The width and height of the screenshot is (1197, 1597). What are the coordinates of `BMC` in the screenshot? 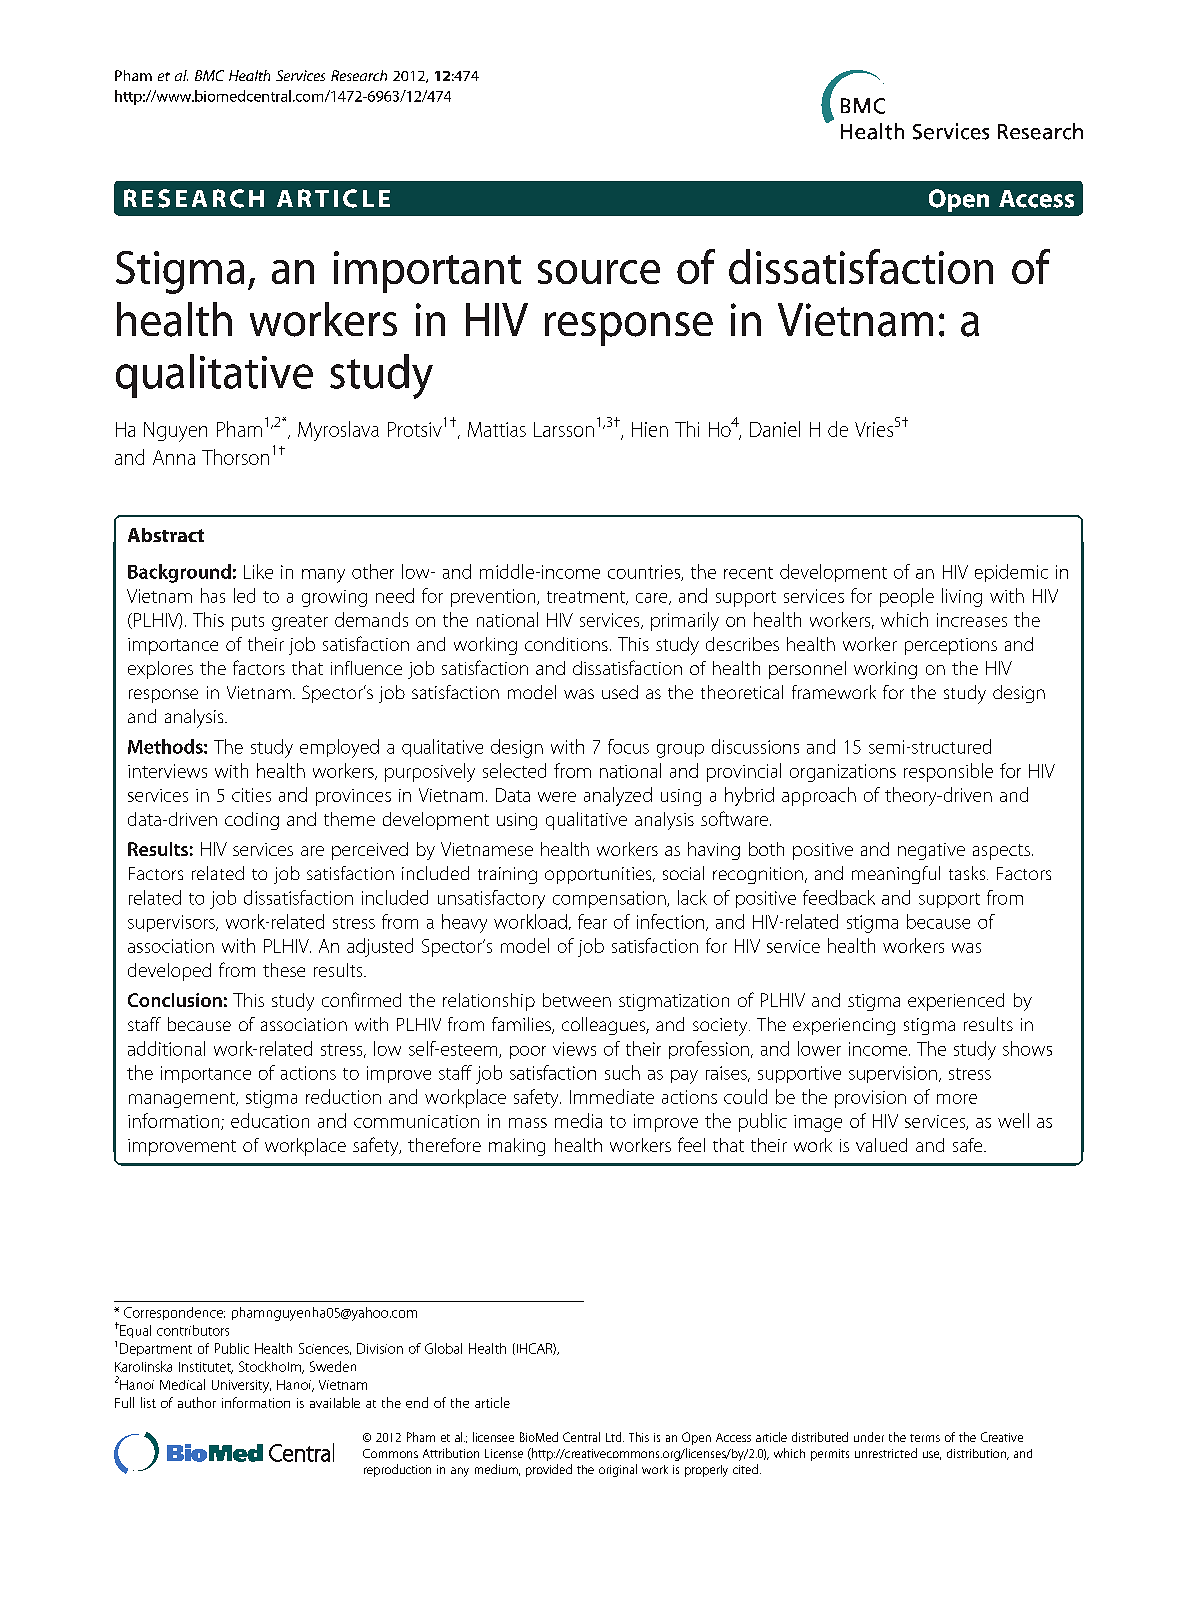 It's located at (209, 75).
